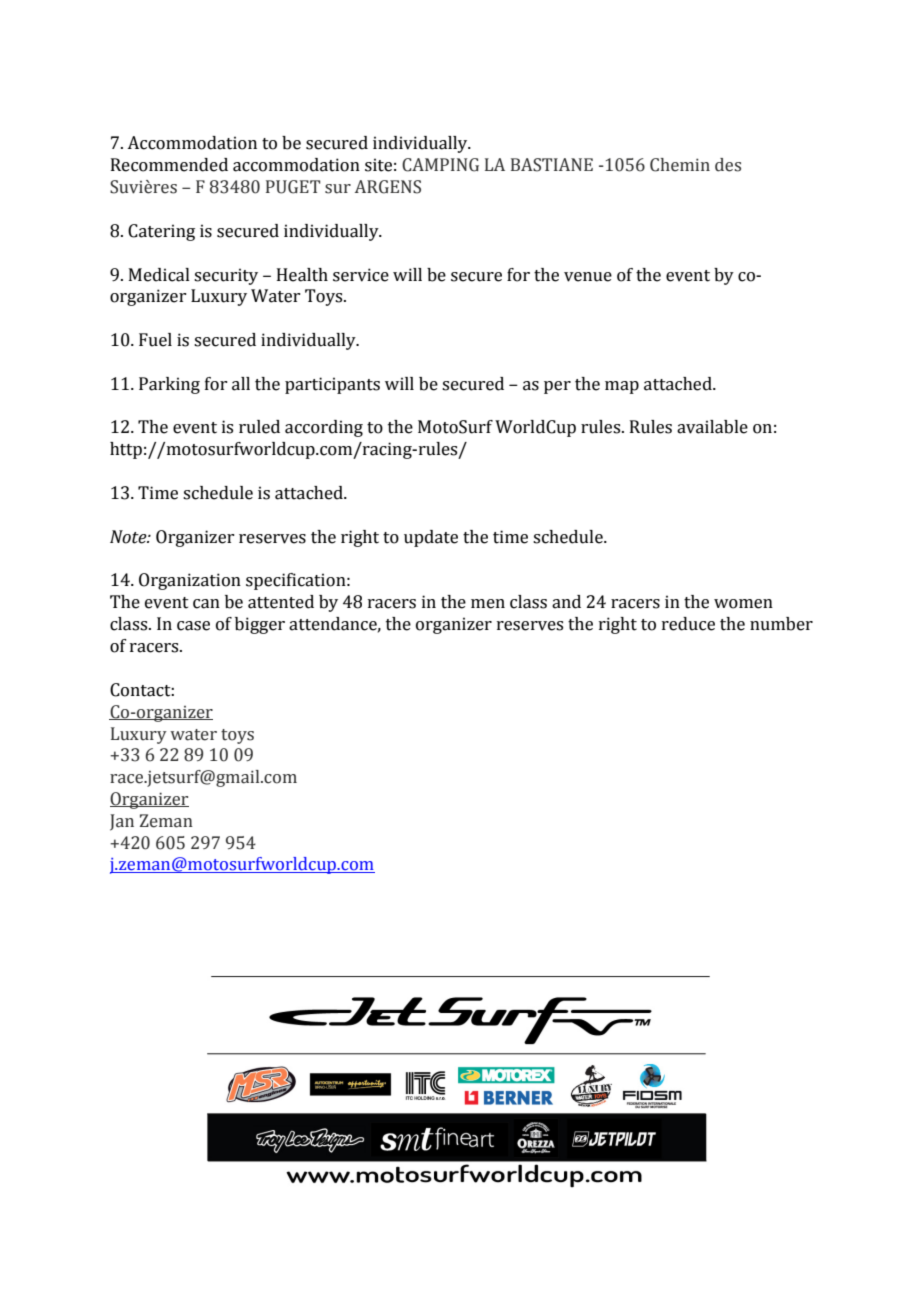  Describe the element at coordinates (169, 165) in the screenshot. I see `Recommended` at that location.
